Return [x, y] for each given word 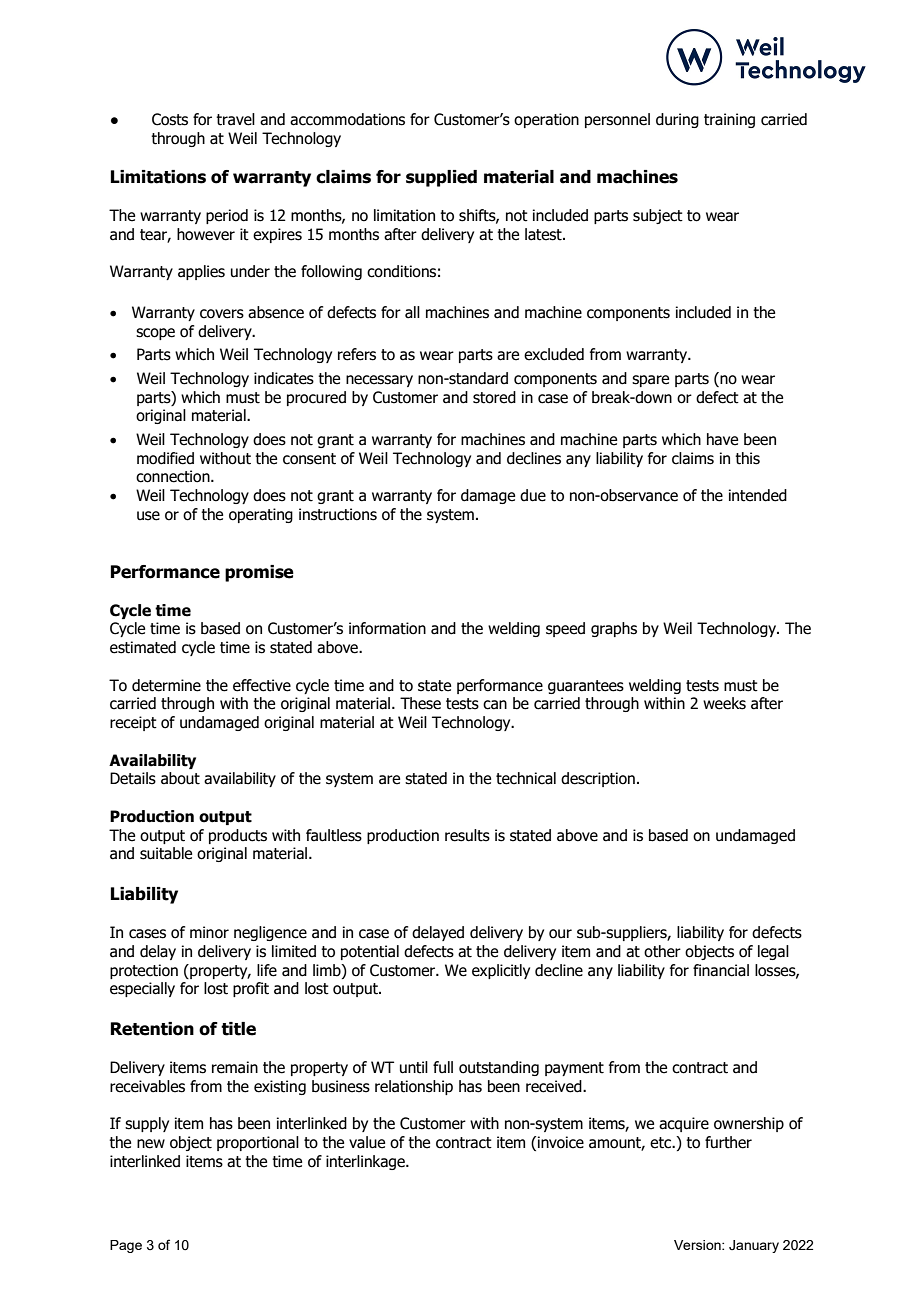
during [677, 120]
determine [166, 685]
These [420, 703]
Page [126, 1246]
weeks [724, 703]
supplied [441, 178]
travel [235, 119]
